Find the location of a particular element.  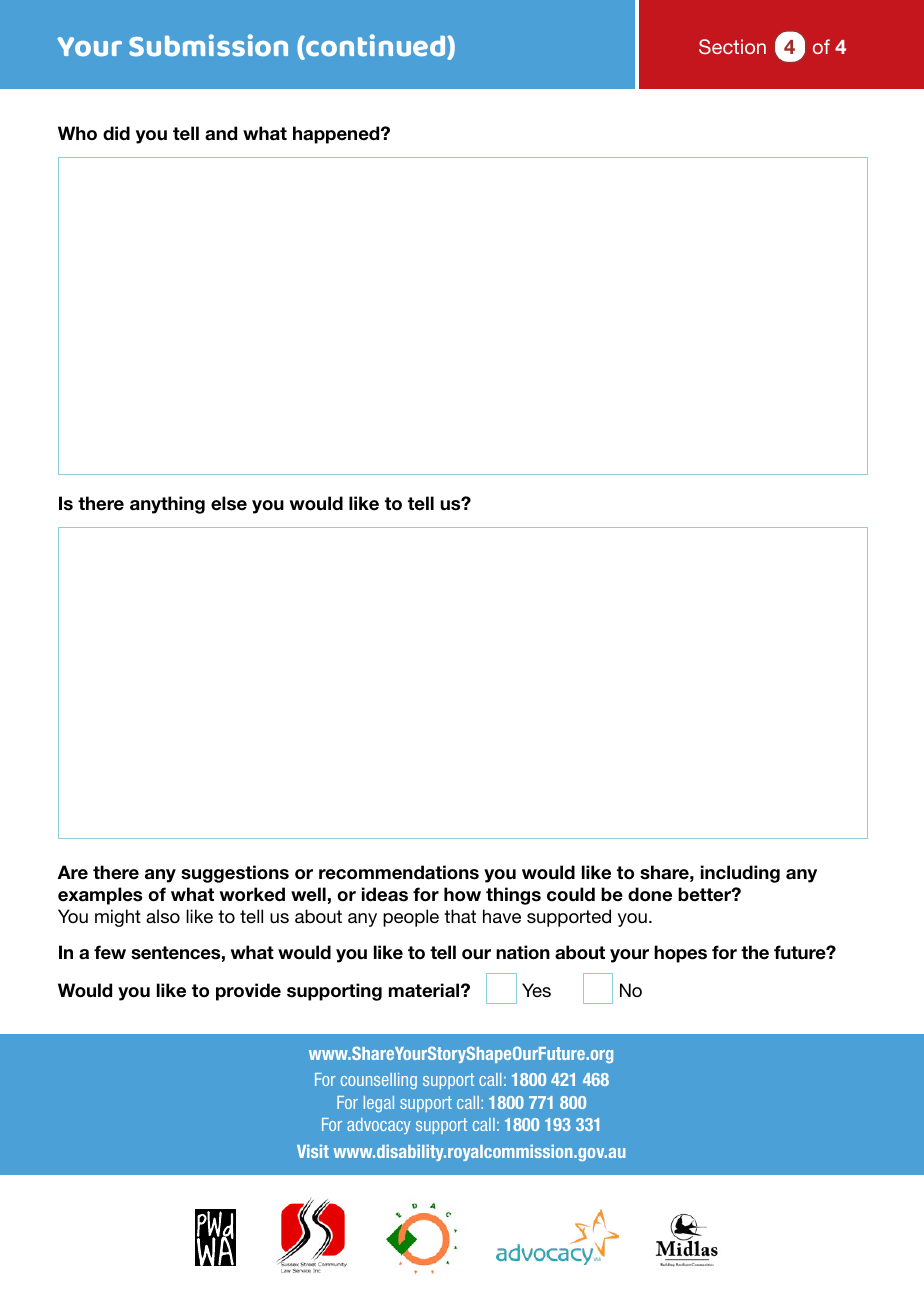

ideas is located at coordinates (385, 894).
